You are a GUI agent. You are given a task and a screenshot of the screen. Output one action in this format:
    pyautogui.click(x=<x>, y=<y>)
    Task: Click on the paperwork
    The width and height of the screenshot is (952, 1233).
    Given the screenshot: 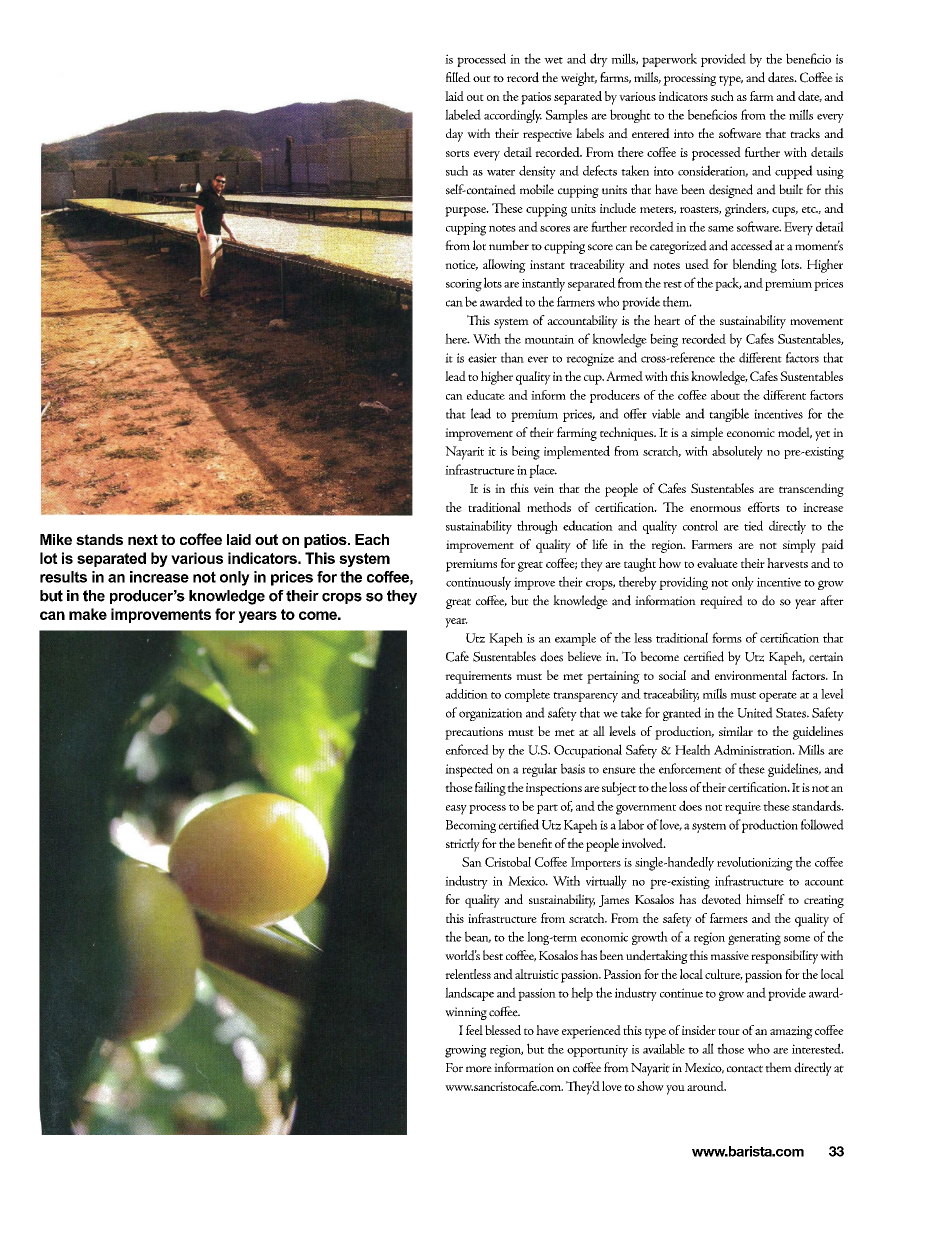 What is the action you would take?
    pyautogui.click(x=669, y=60)
